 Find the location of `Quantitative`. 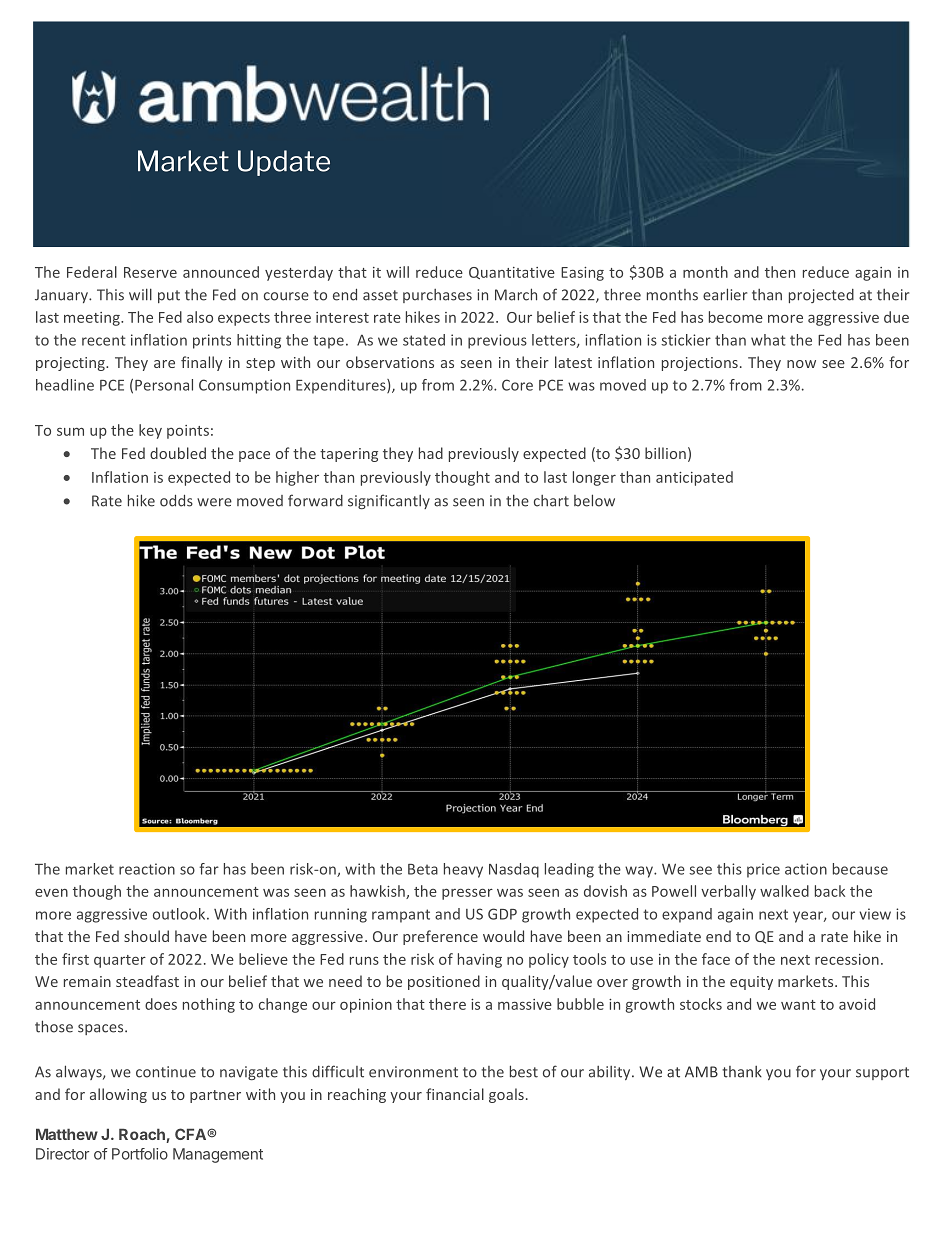

Quantitative is located at coordinates (512, 273).
